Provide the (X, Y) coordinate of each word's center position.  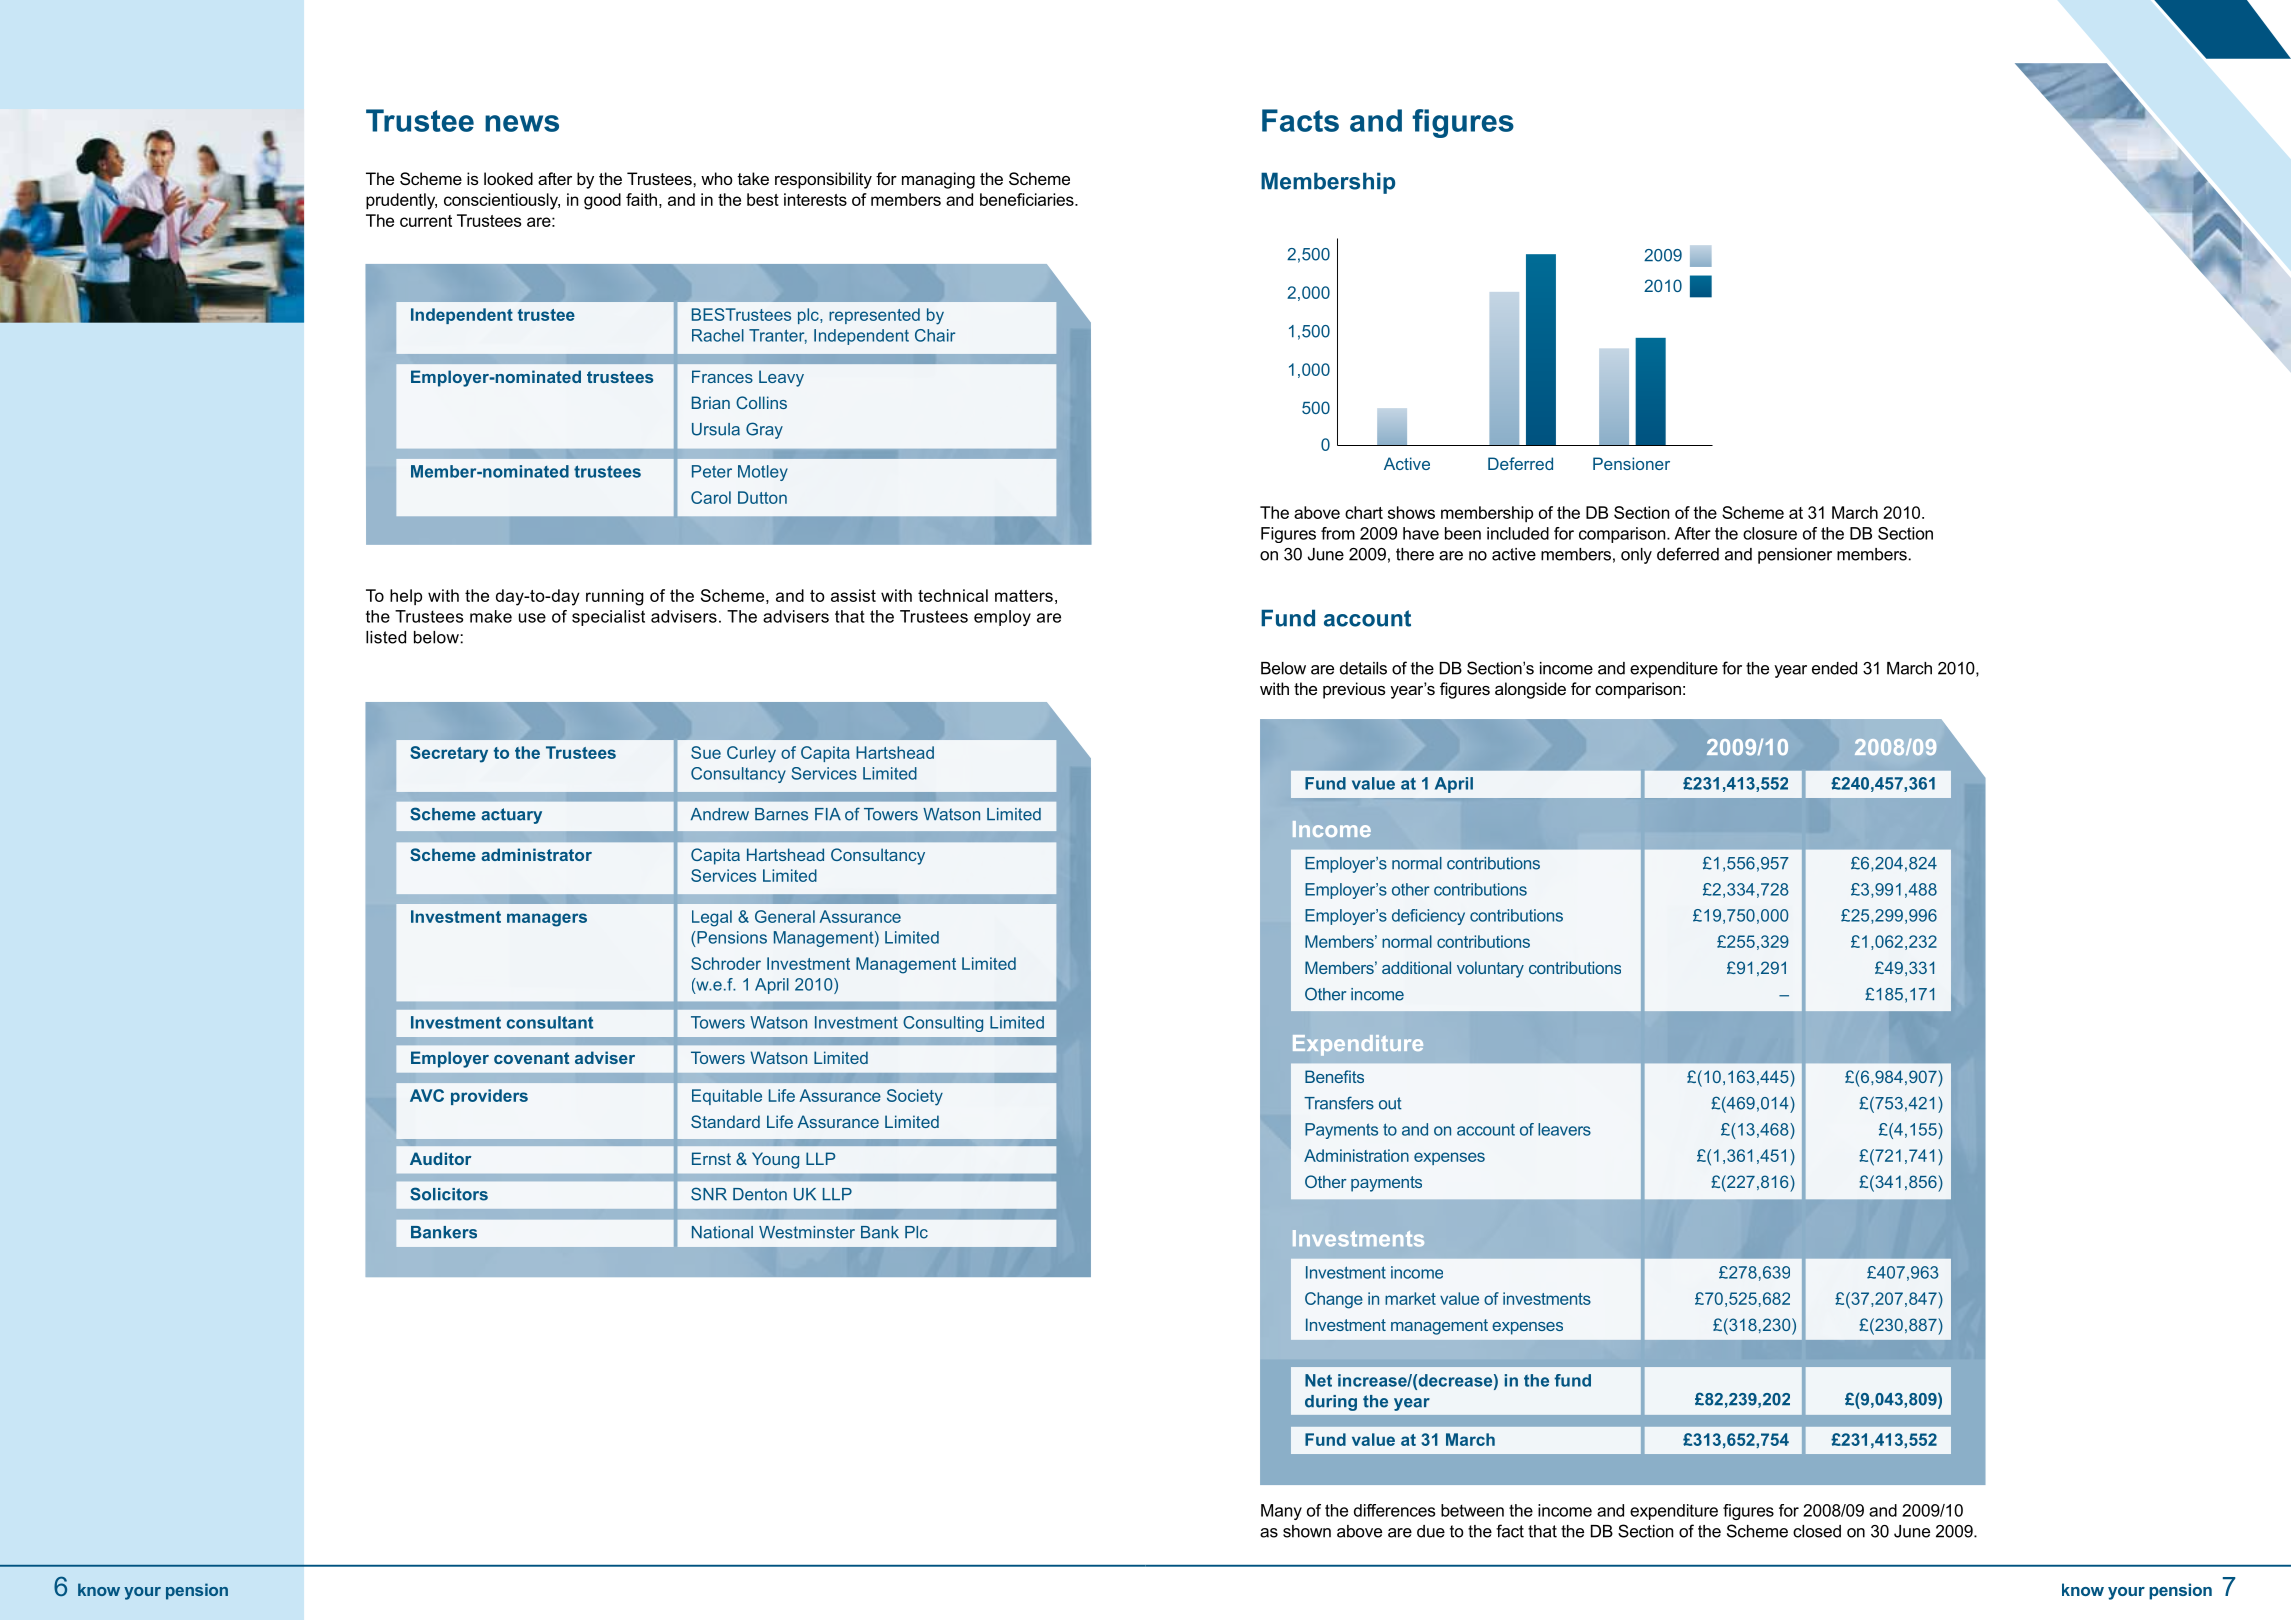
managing (938, 180)
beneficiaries (1028, 199)
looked (508, 178)
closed (1817, 1531)
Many (1281, 1512)
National (722, 1232)
